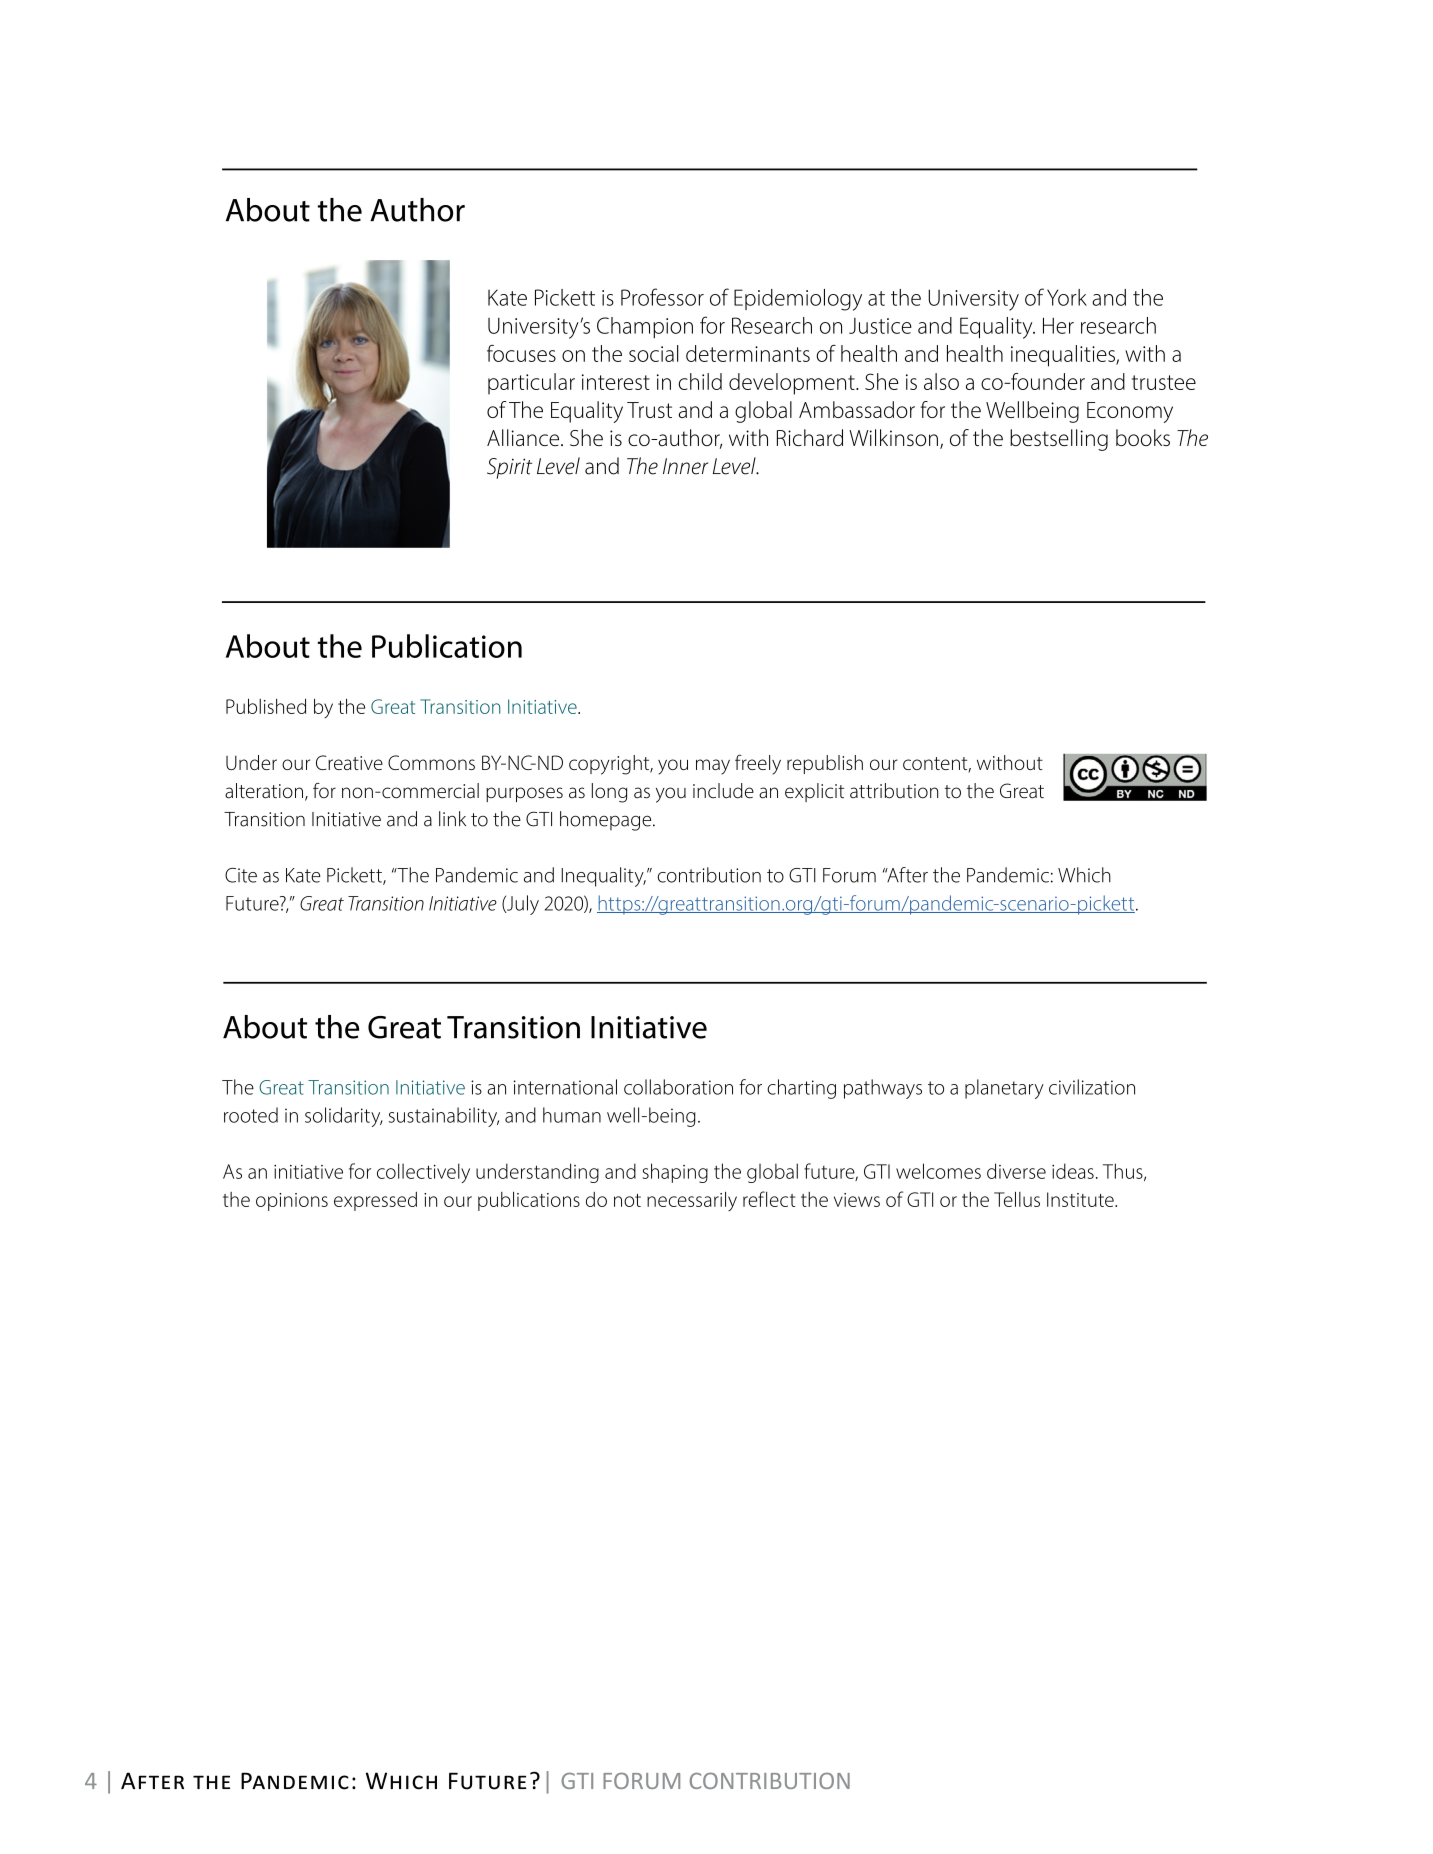 The height and width of the document is (1854, 1433). Describe the element at coordinates (645, 327) in the document. I see `Champion` at that location.
